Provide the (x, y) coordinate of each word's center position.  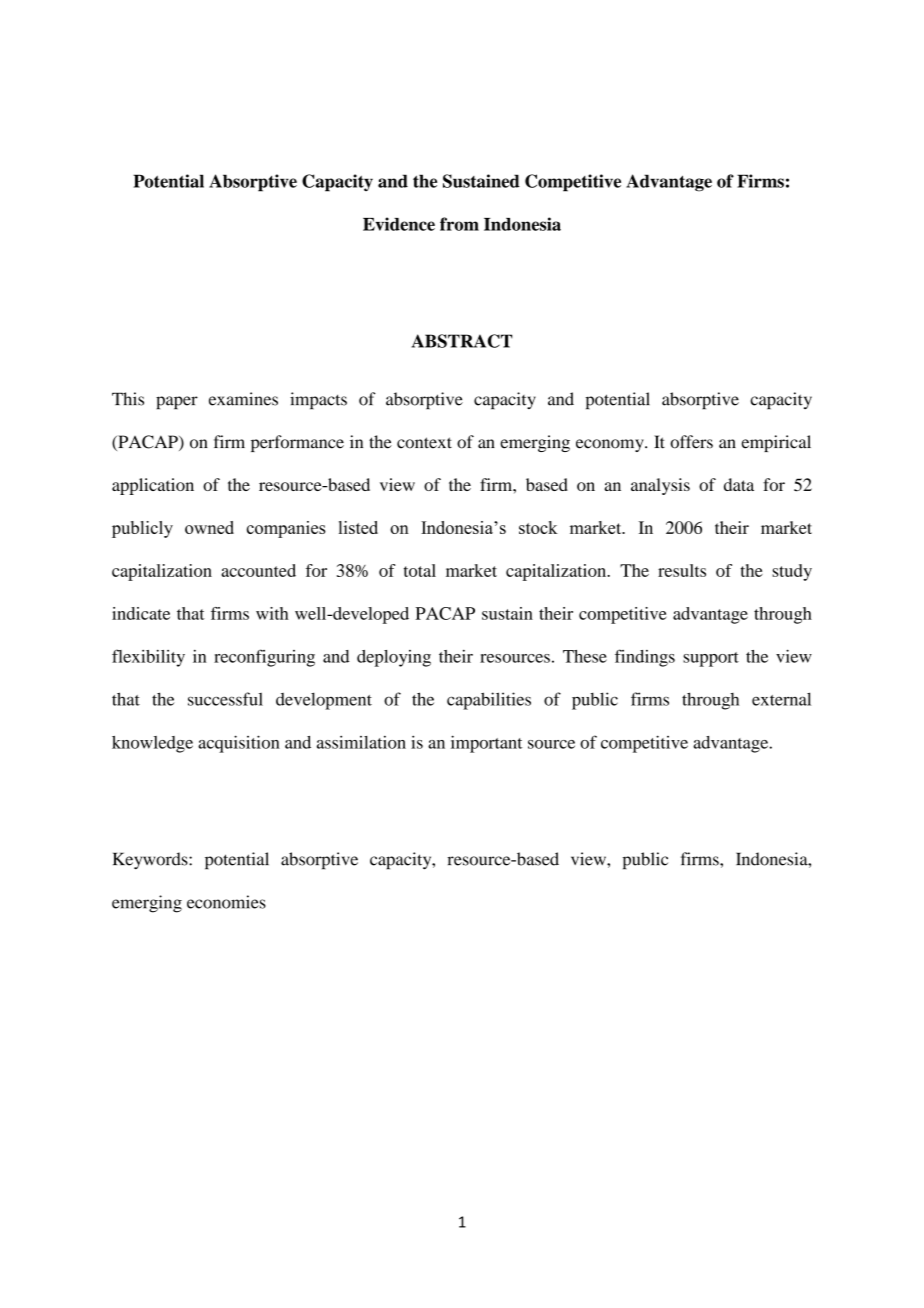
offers (691, 442)
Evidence (399, 224)
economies (226, 902)
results (682, 570)
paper (177, 403)
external (781, 699)
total (420, 570)
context (424, 443)
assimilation (361, 742)
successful (225, 699)
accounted (258, 570)
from (459, 224)
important (486, 744)
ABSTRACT (462, 341)
